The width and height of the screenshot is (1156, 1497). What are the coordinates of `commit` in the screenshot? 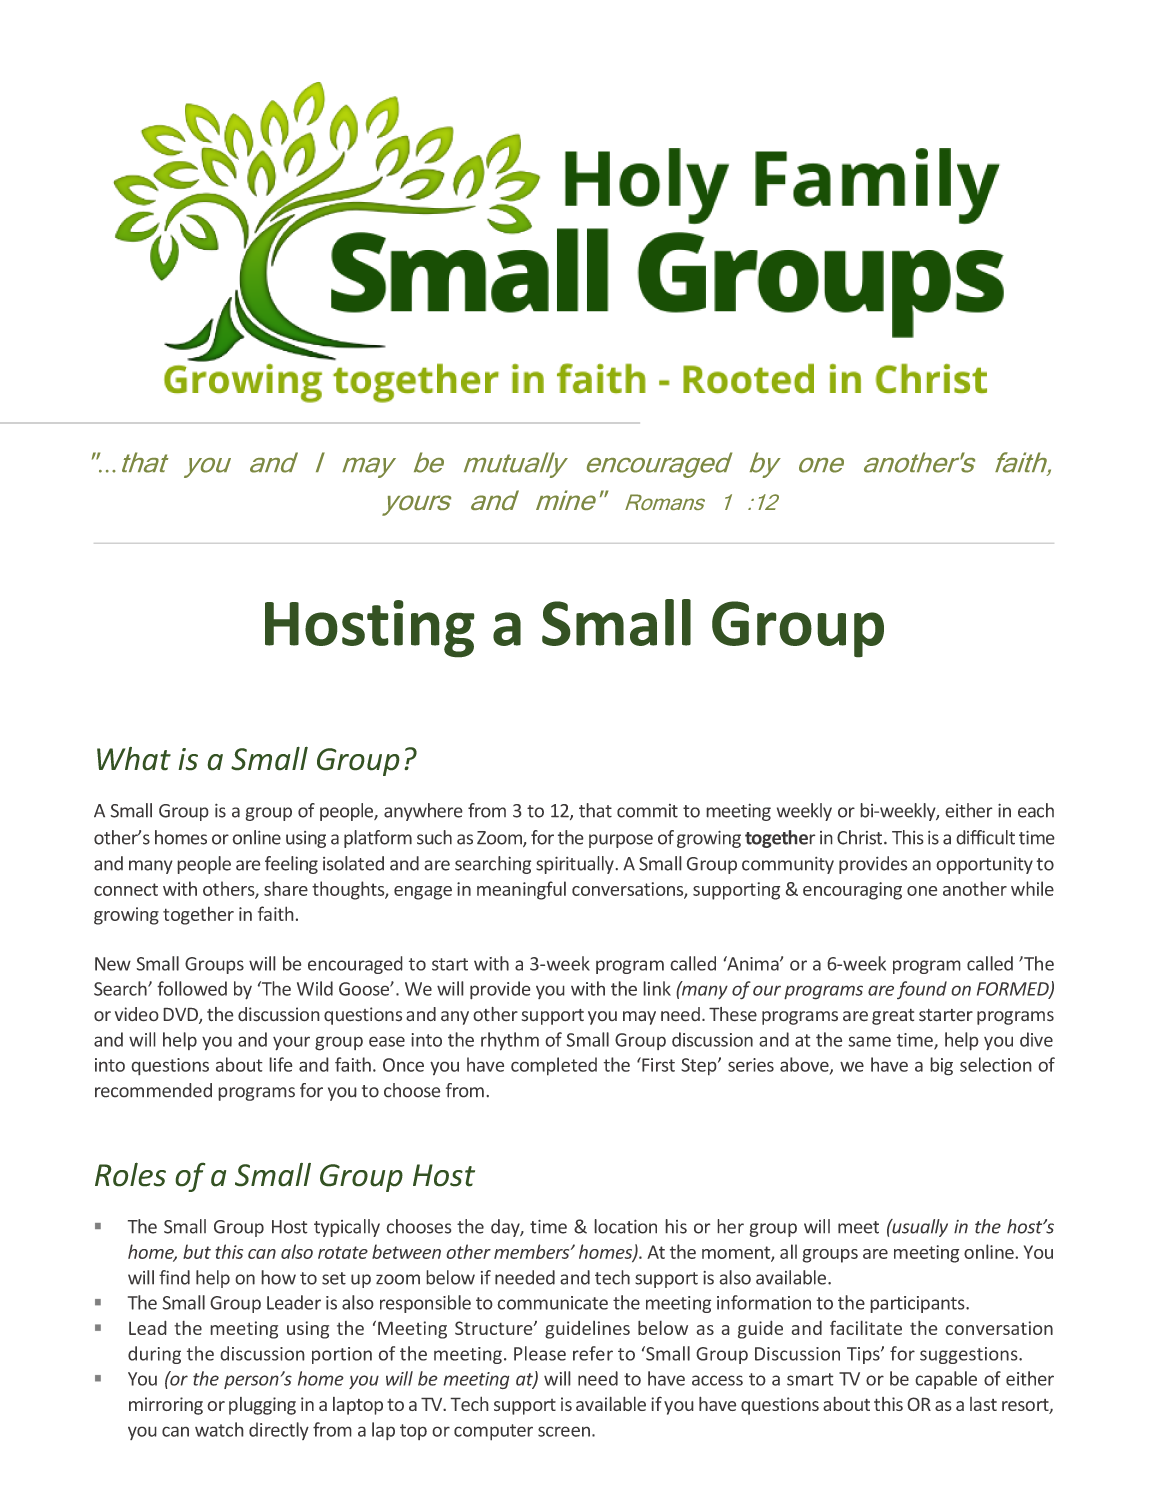 It's located at (647, 811).
